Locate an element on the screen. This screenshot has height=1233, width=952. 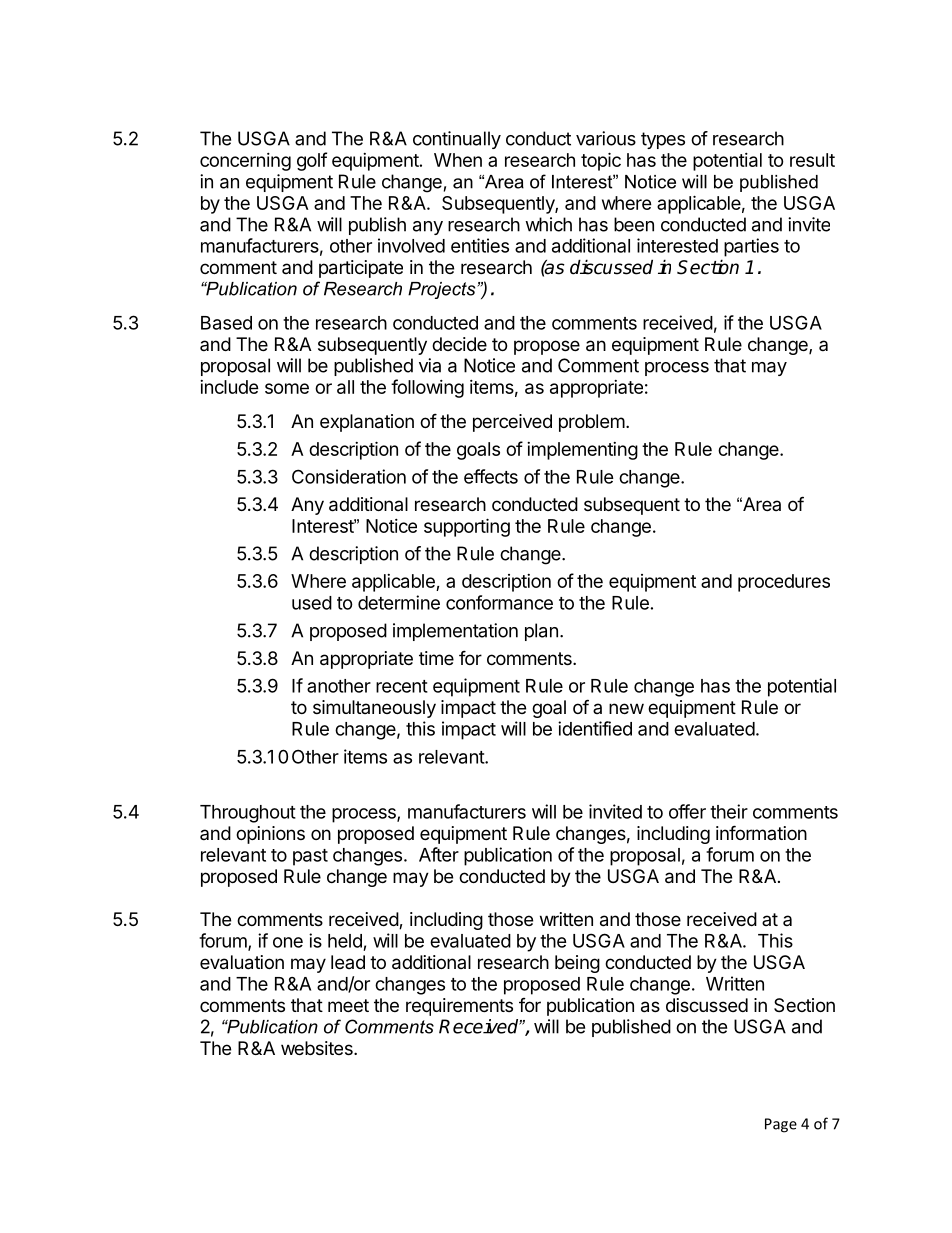
information is located at coordinates (761, 832).
